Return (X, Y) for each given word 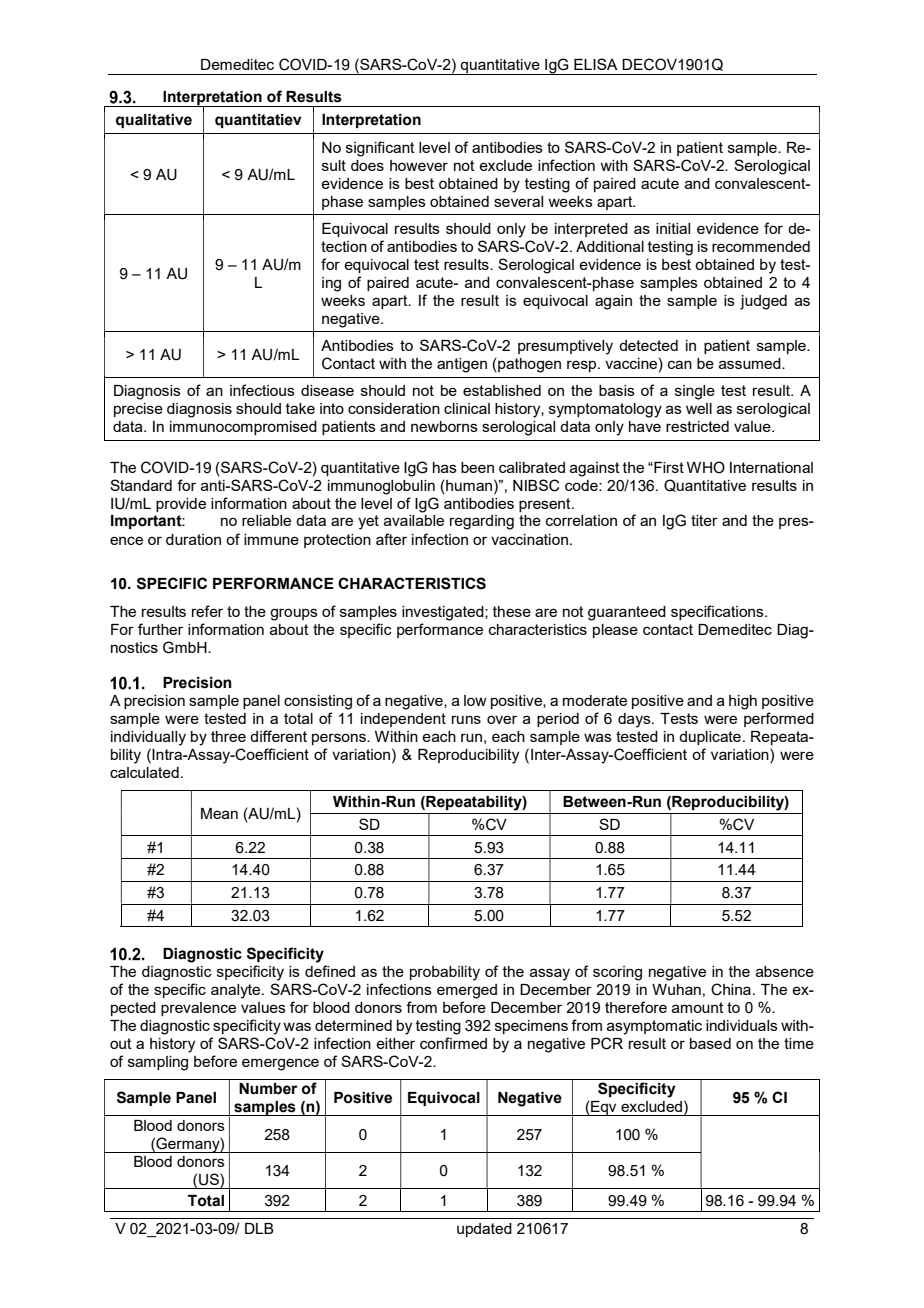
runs (466, 719)
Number (268, 1089)
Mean (219, 813)
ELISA (596, 64)
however (419, 165)
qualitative (154, 121)
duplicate (710, 738)
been (477, 467)
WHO (706, 467)
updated (484, 1230)
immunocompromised (243, 428)
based (710, 1043)
